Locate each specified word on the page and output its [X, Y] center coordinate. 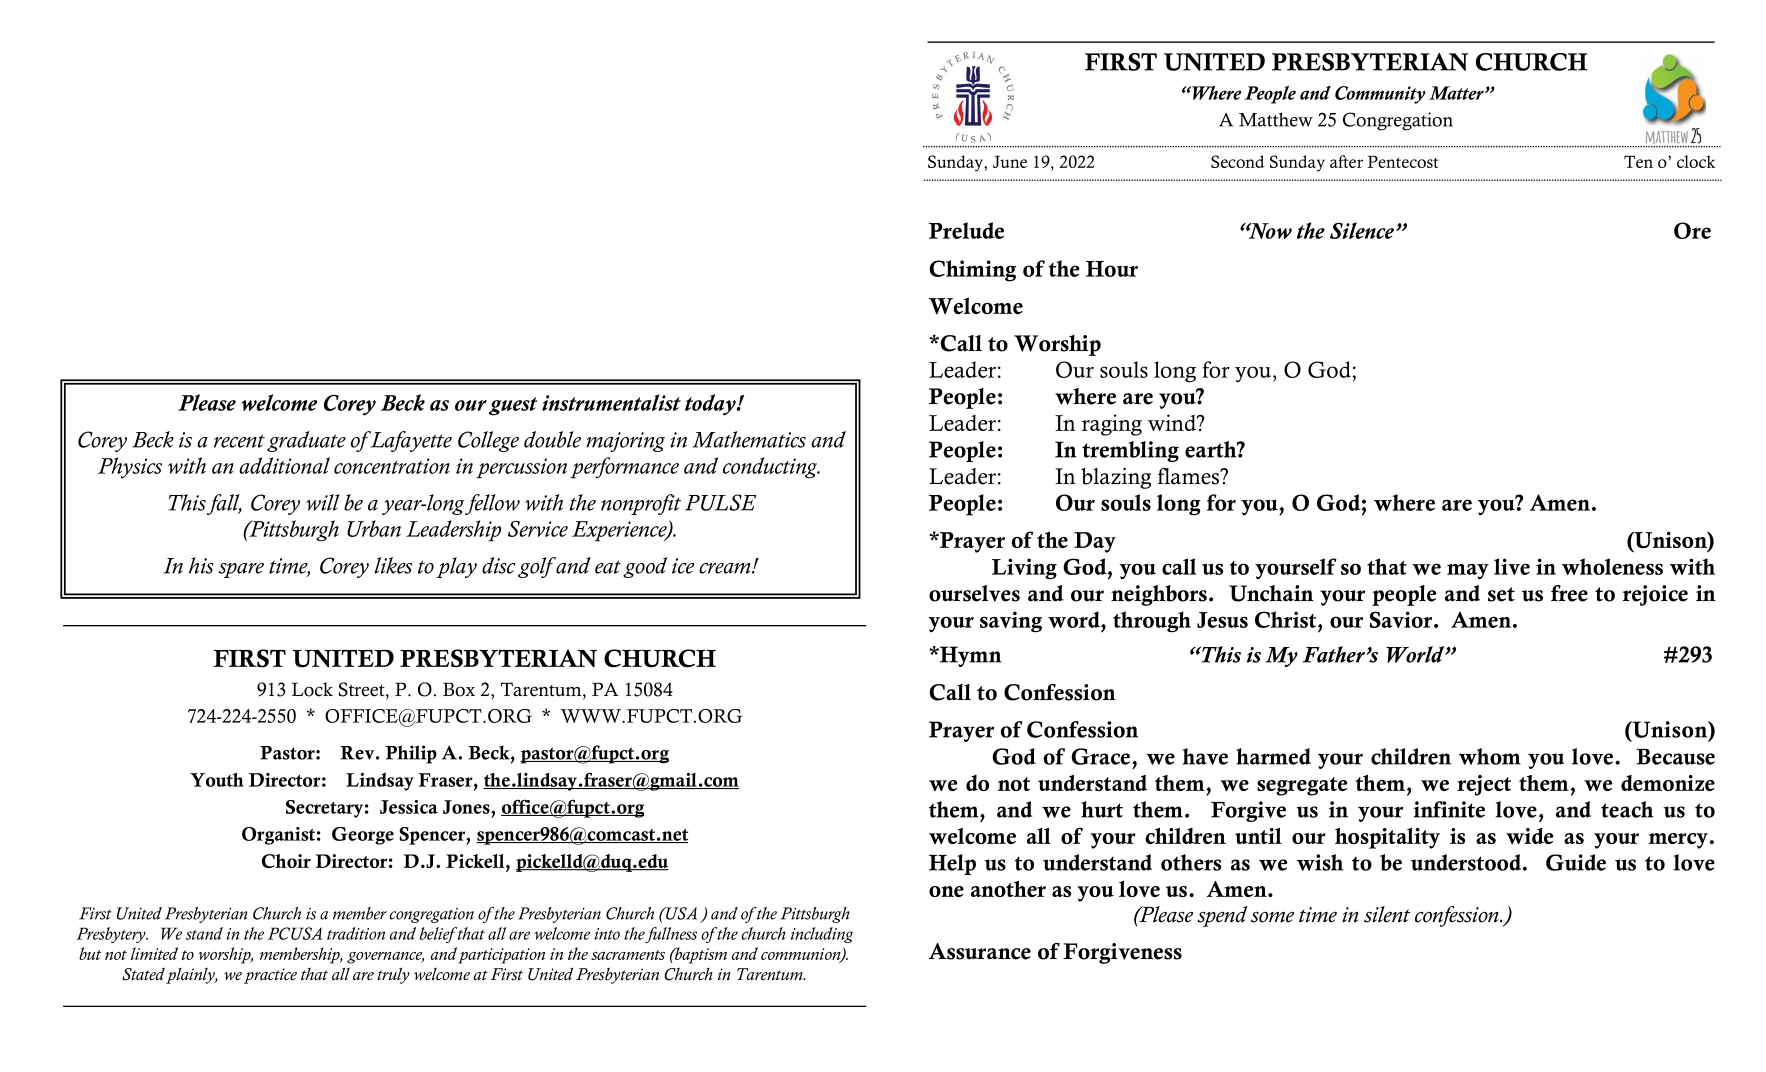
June [1010, 161]
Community [1380, 95]
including [822, 935]
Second [1237, 161]
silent [1387, 914]
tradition [356, 933]
